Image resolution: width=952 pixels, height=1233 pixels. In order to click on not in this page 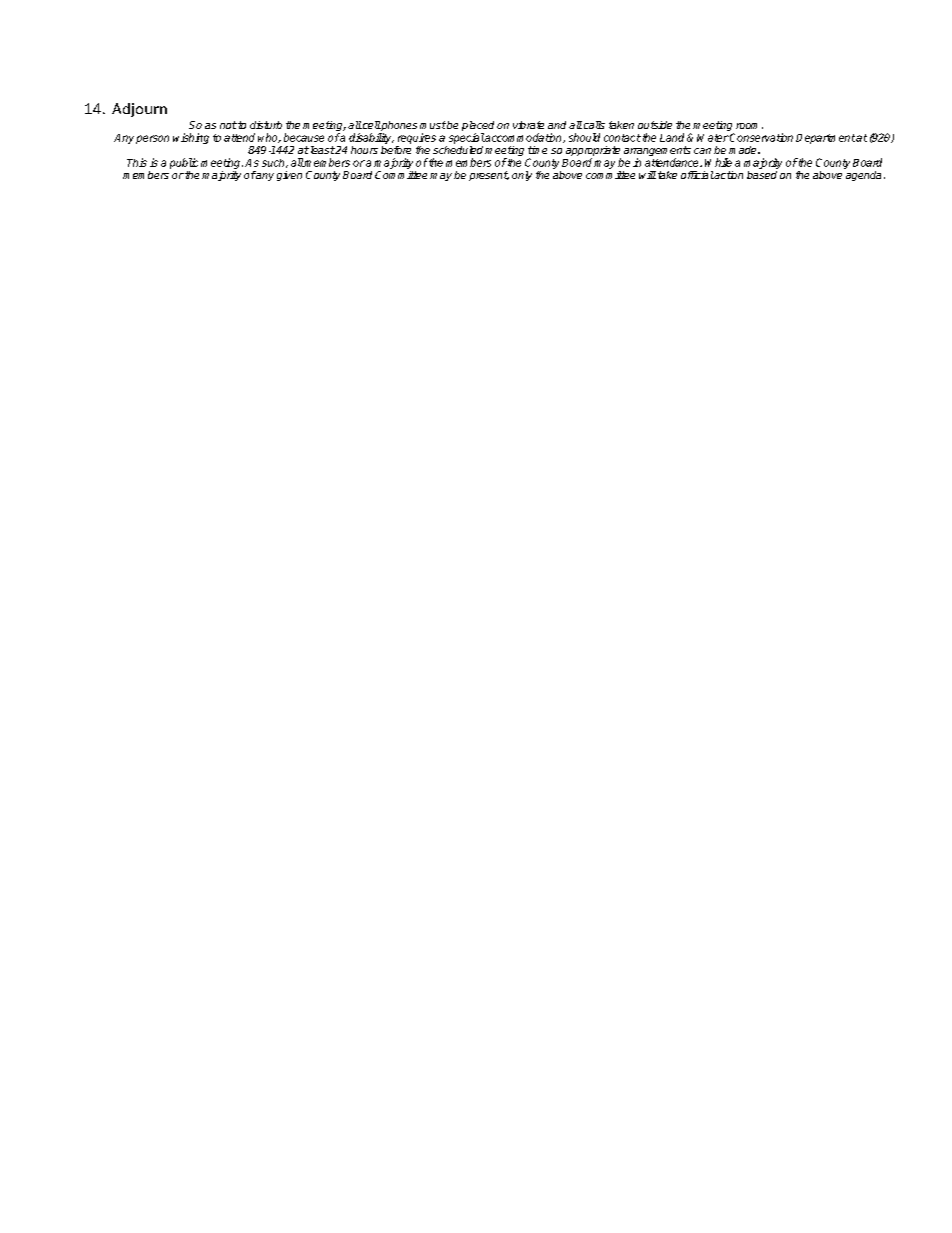, I will do `click(228, 125)`.
